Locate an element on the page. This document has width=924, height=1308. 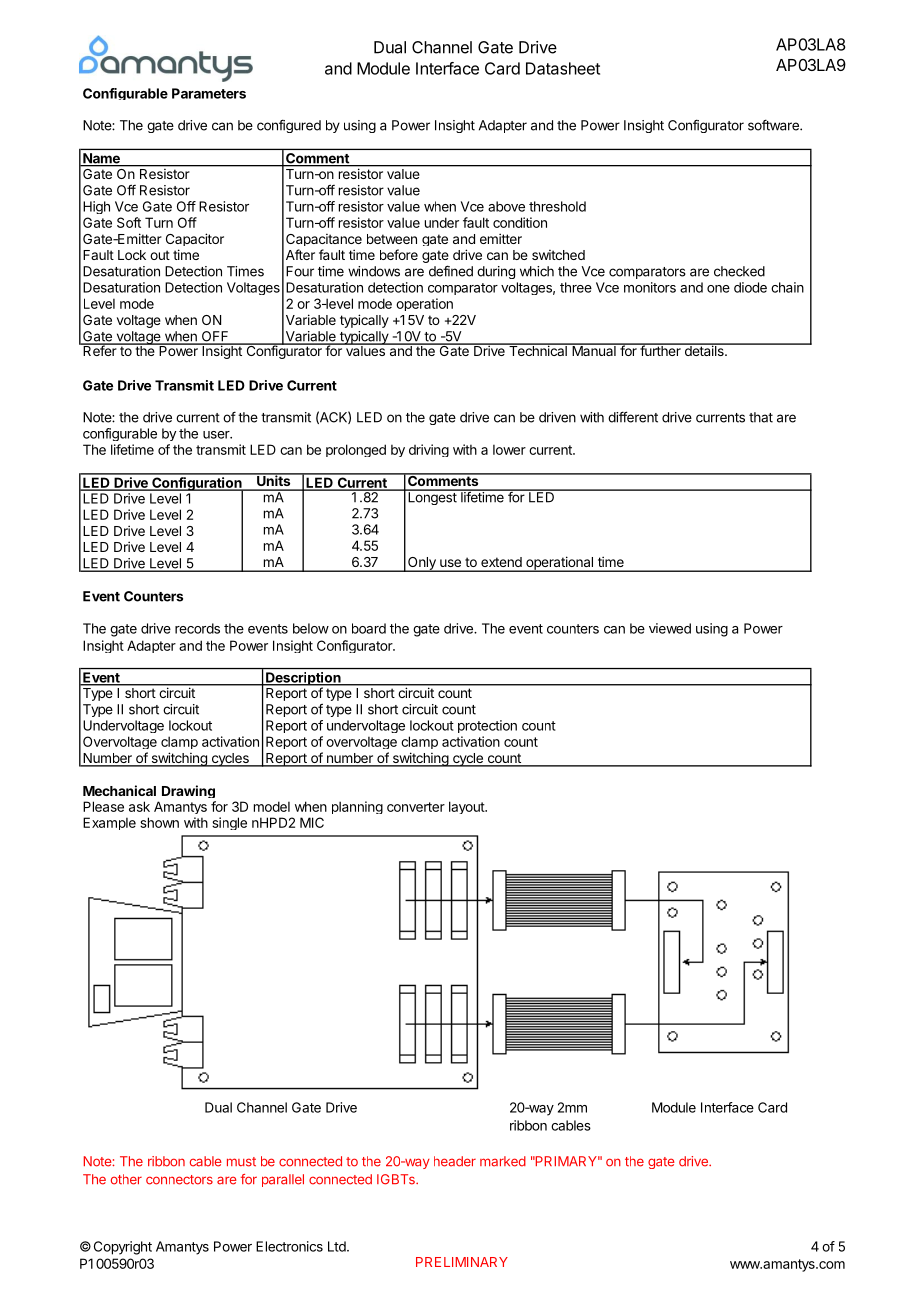
shown is located at coordinates (159, 822).
